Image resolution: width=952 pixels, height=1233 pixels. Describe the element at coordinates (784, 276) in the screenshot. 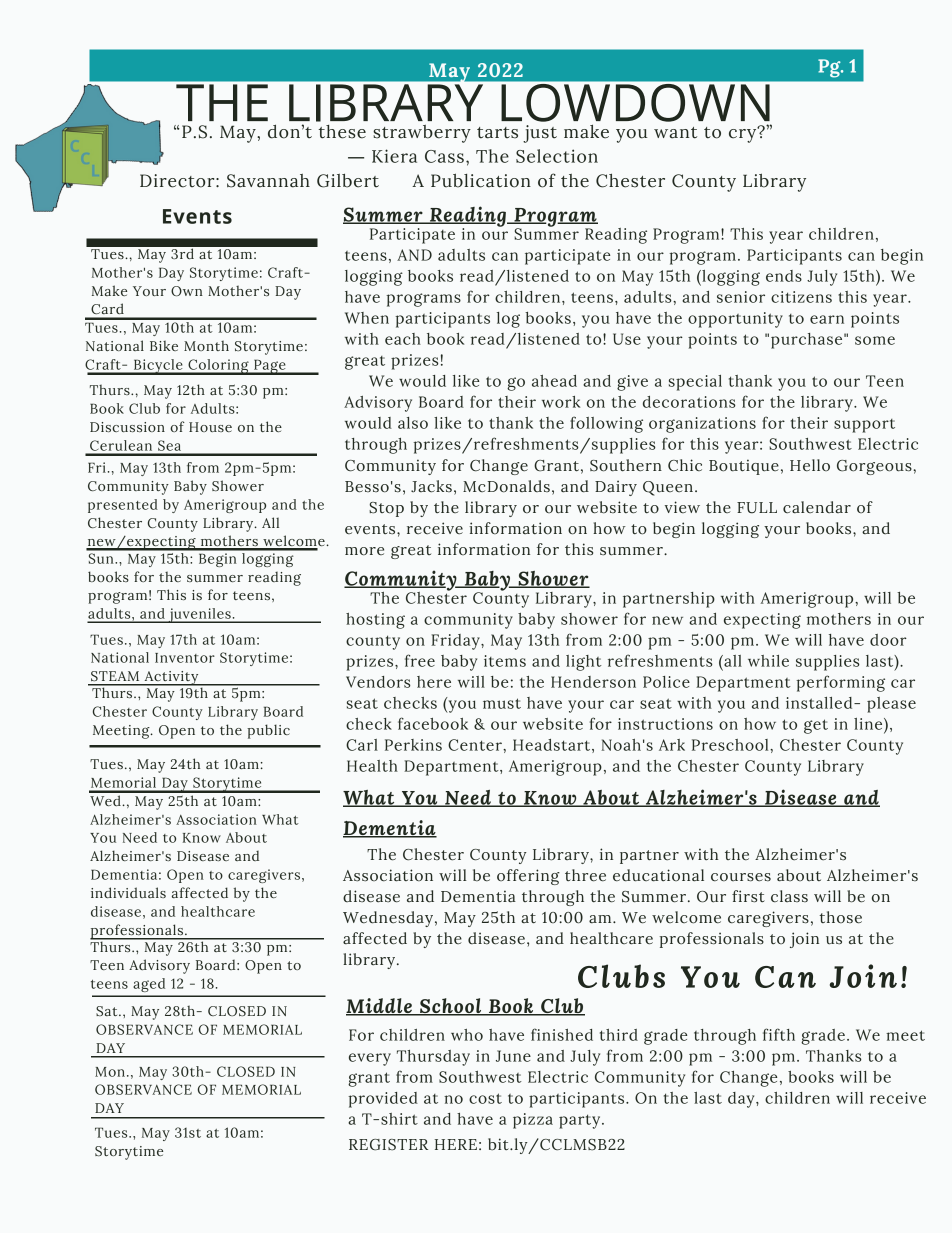

I see `ends` at that location.
